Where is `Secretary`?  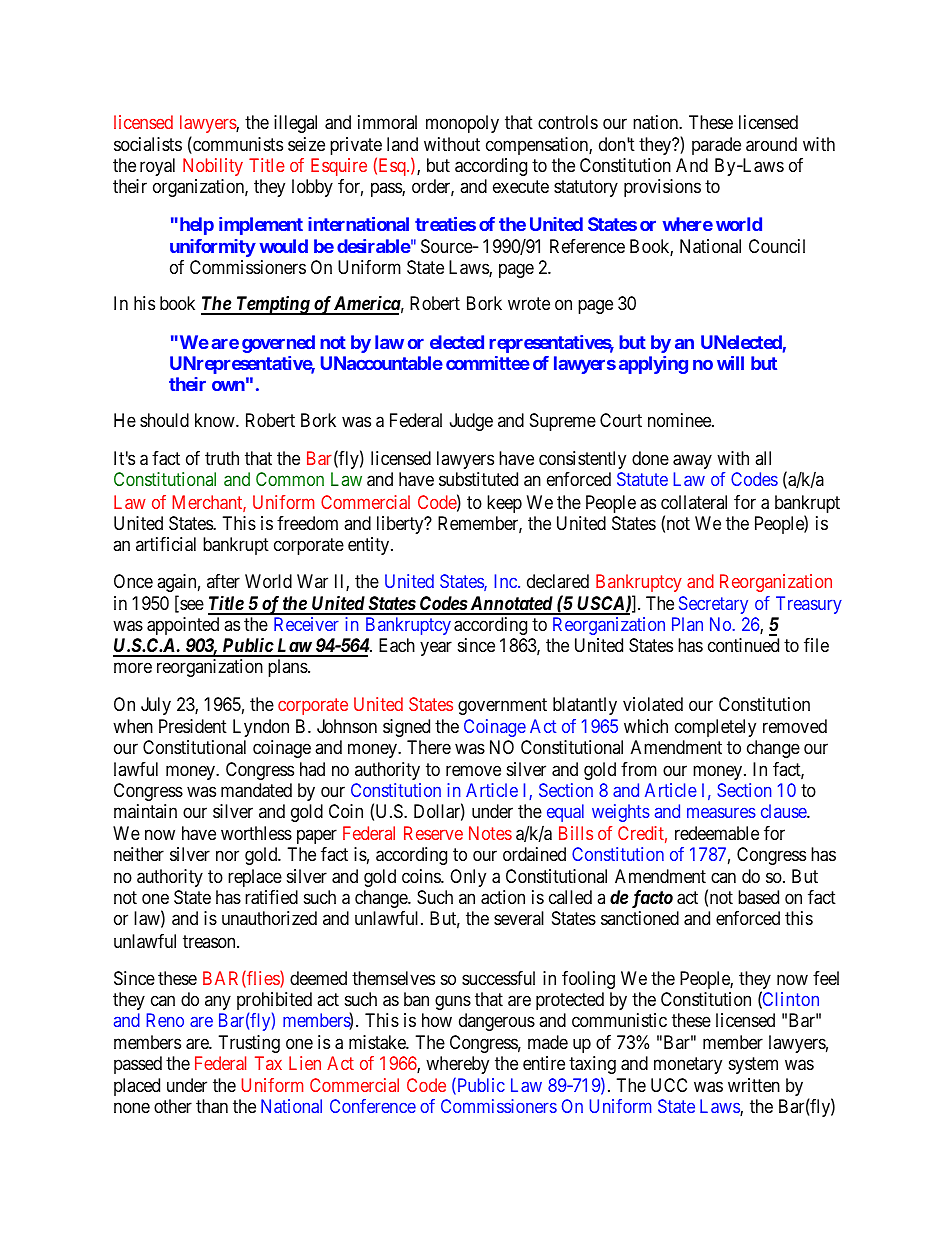 Secretary is located at coordinates (713, 605).
